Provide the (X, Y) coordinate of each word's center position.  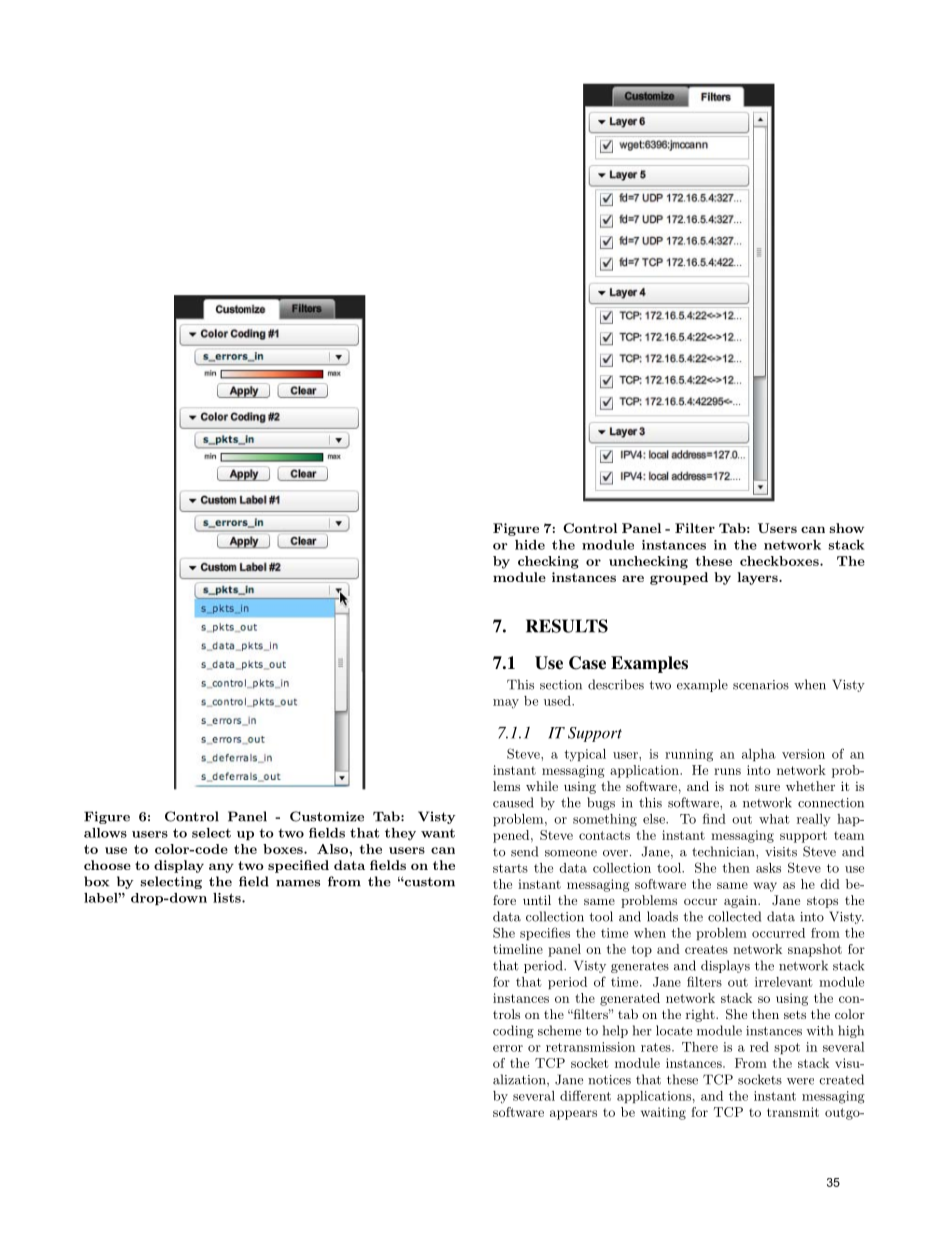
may (506, 703)
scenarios (761, 685)
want (438, 833)
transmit (793, 1112)
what (774, 819)
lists (228, 898)
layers (758, 578)
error (508, 1048)
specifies (545, 933)
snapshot (815, 950)
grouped (679, 578)
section (561, 685)
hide (530, 545)
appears (573, 1115)
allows (105, 833)
